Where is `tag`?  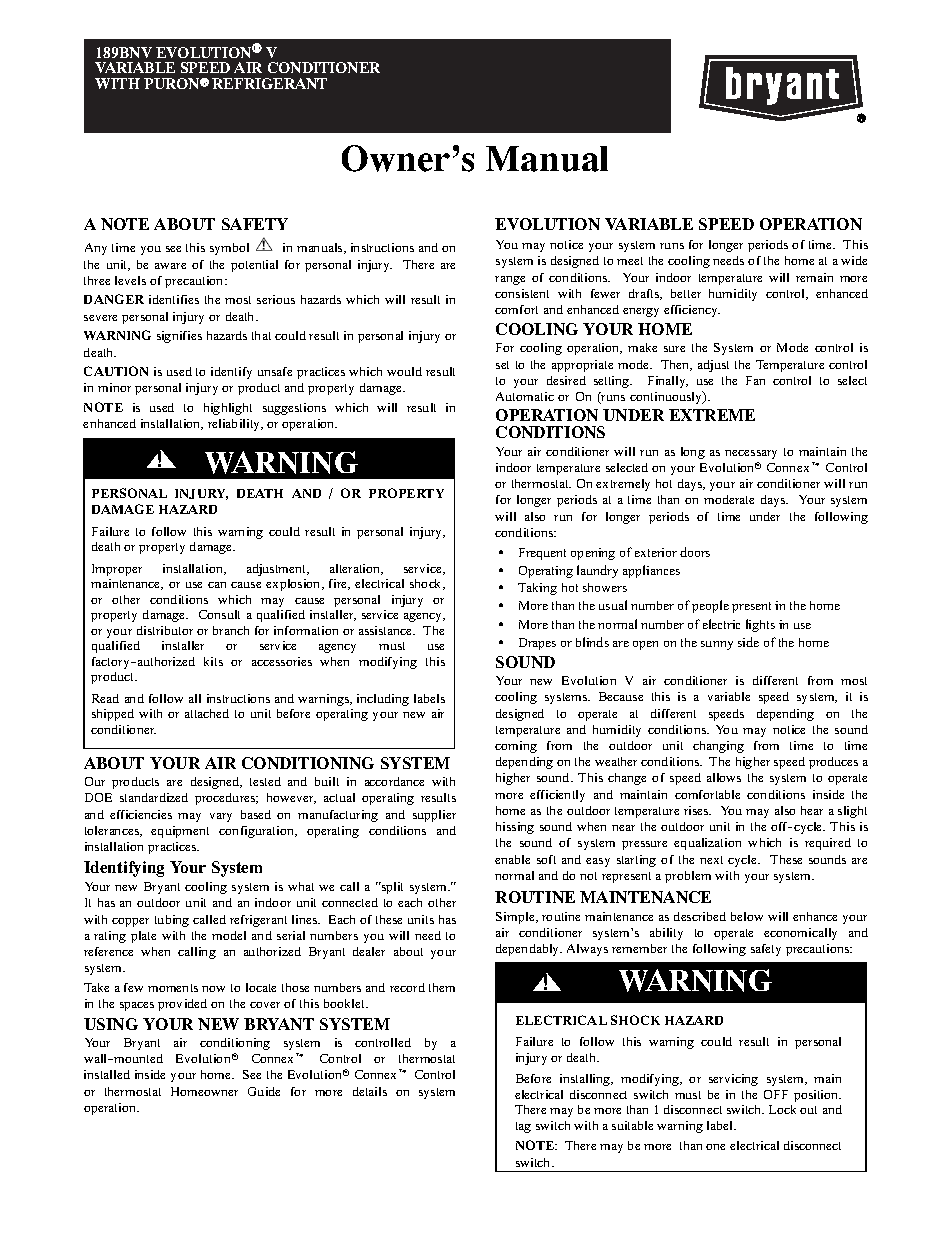
tag is located at coordinates (523, 1127).
